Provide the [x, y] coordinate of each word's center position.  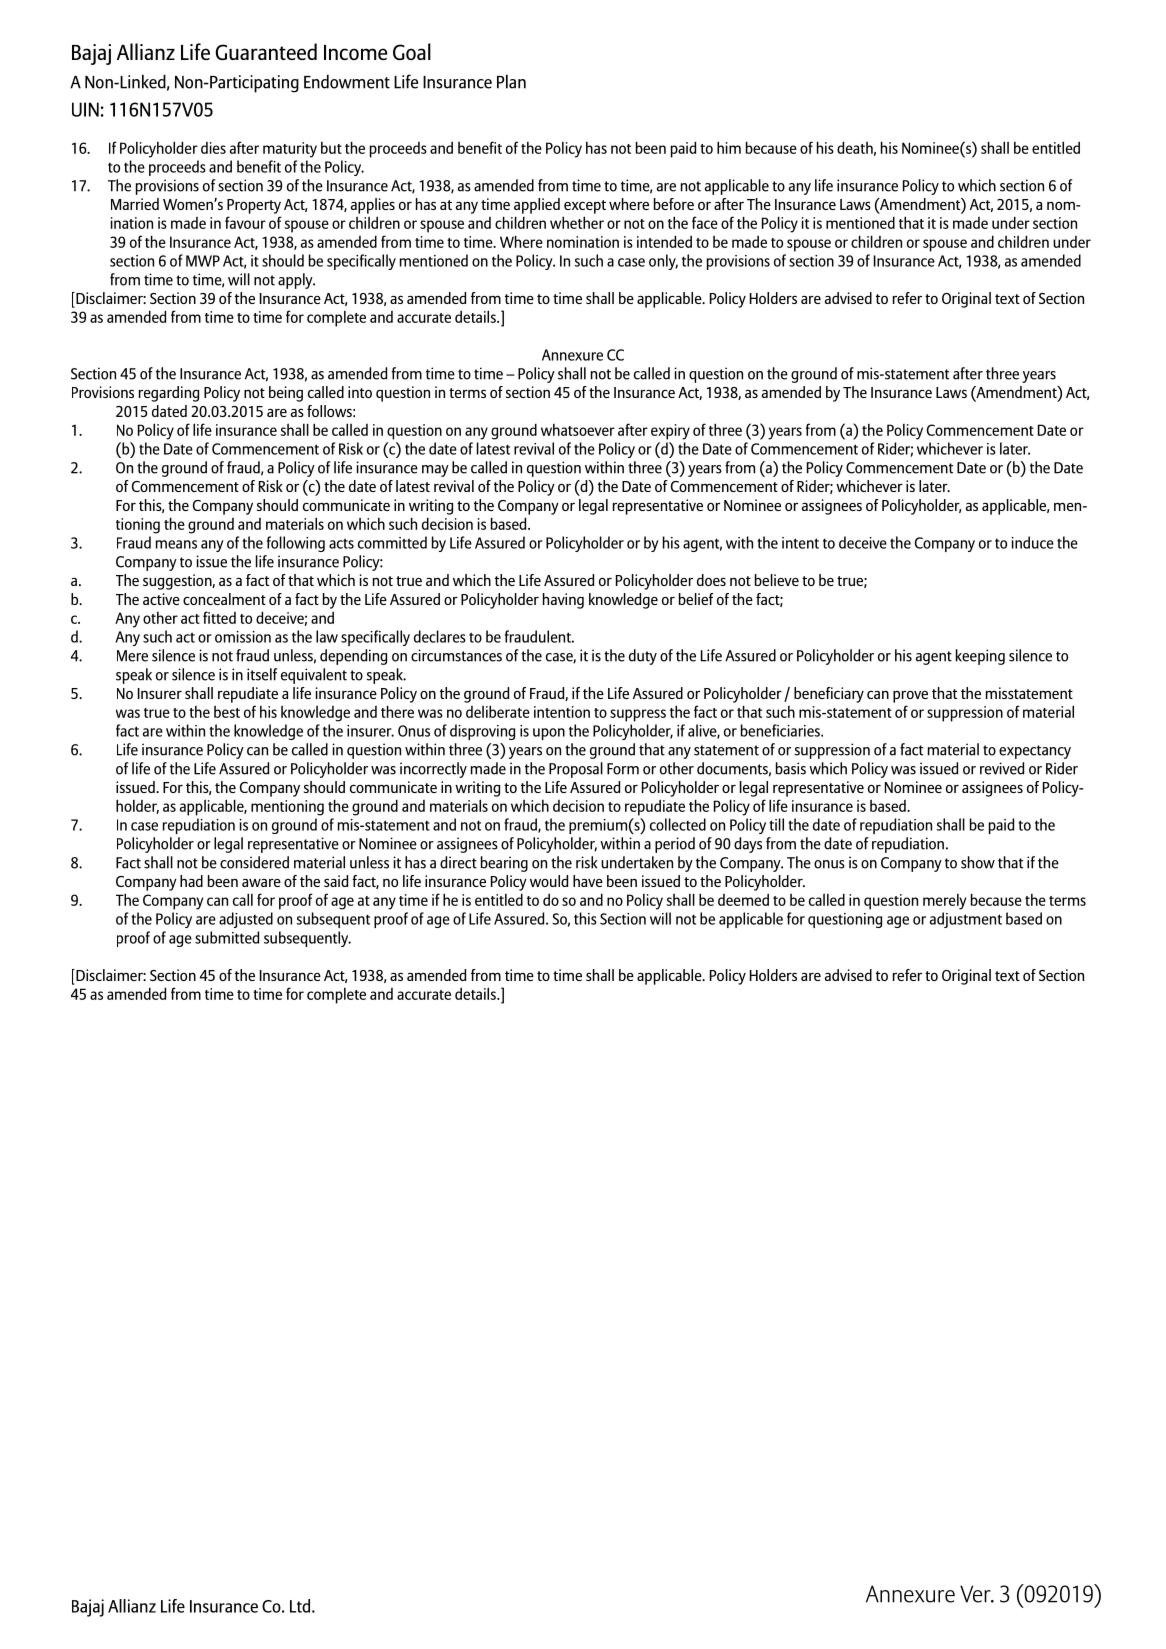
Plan [511, 82]
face [705, 222]
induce [1032, 542]
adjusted [246, 920]
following [296, 544]
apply [296, 281]
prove [910, 697]
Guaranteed [266, 51]
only [663, 262]
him [729, 147]
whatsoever [578, 430]
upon [549, 734]
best [227, 711]
